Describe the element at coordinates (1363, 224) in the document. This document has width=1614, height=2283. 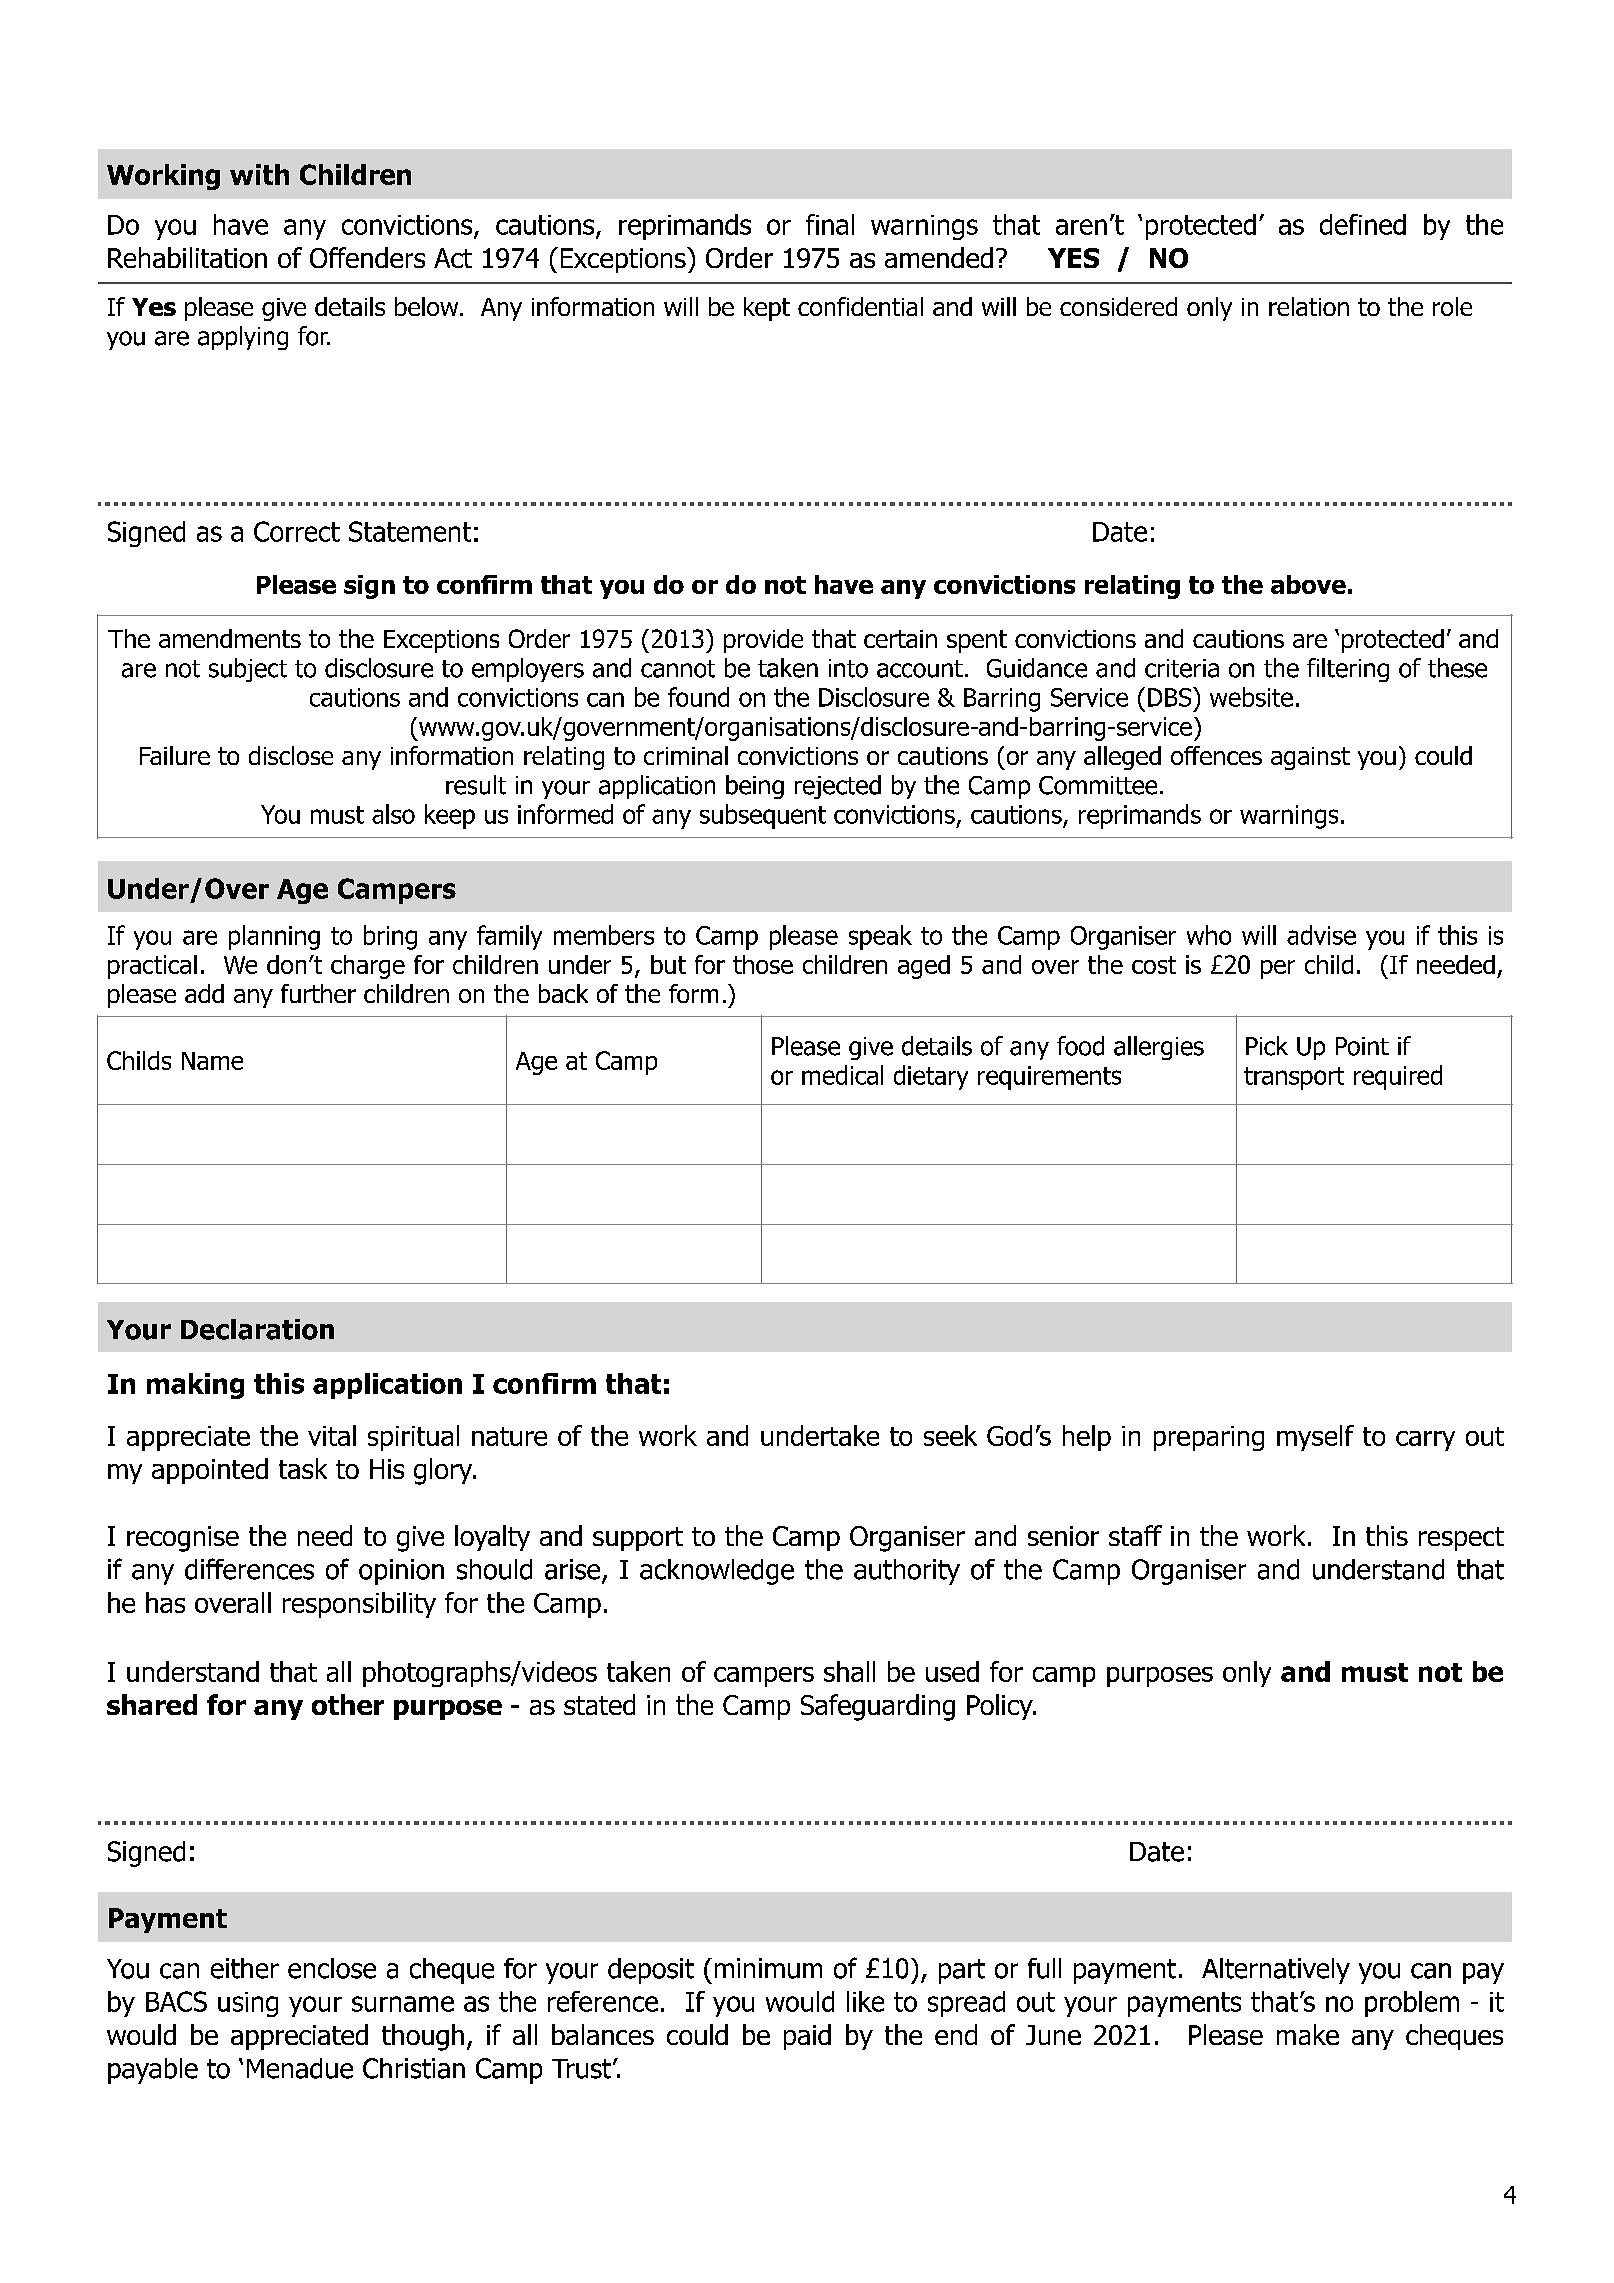
I see `defined` at that location.
